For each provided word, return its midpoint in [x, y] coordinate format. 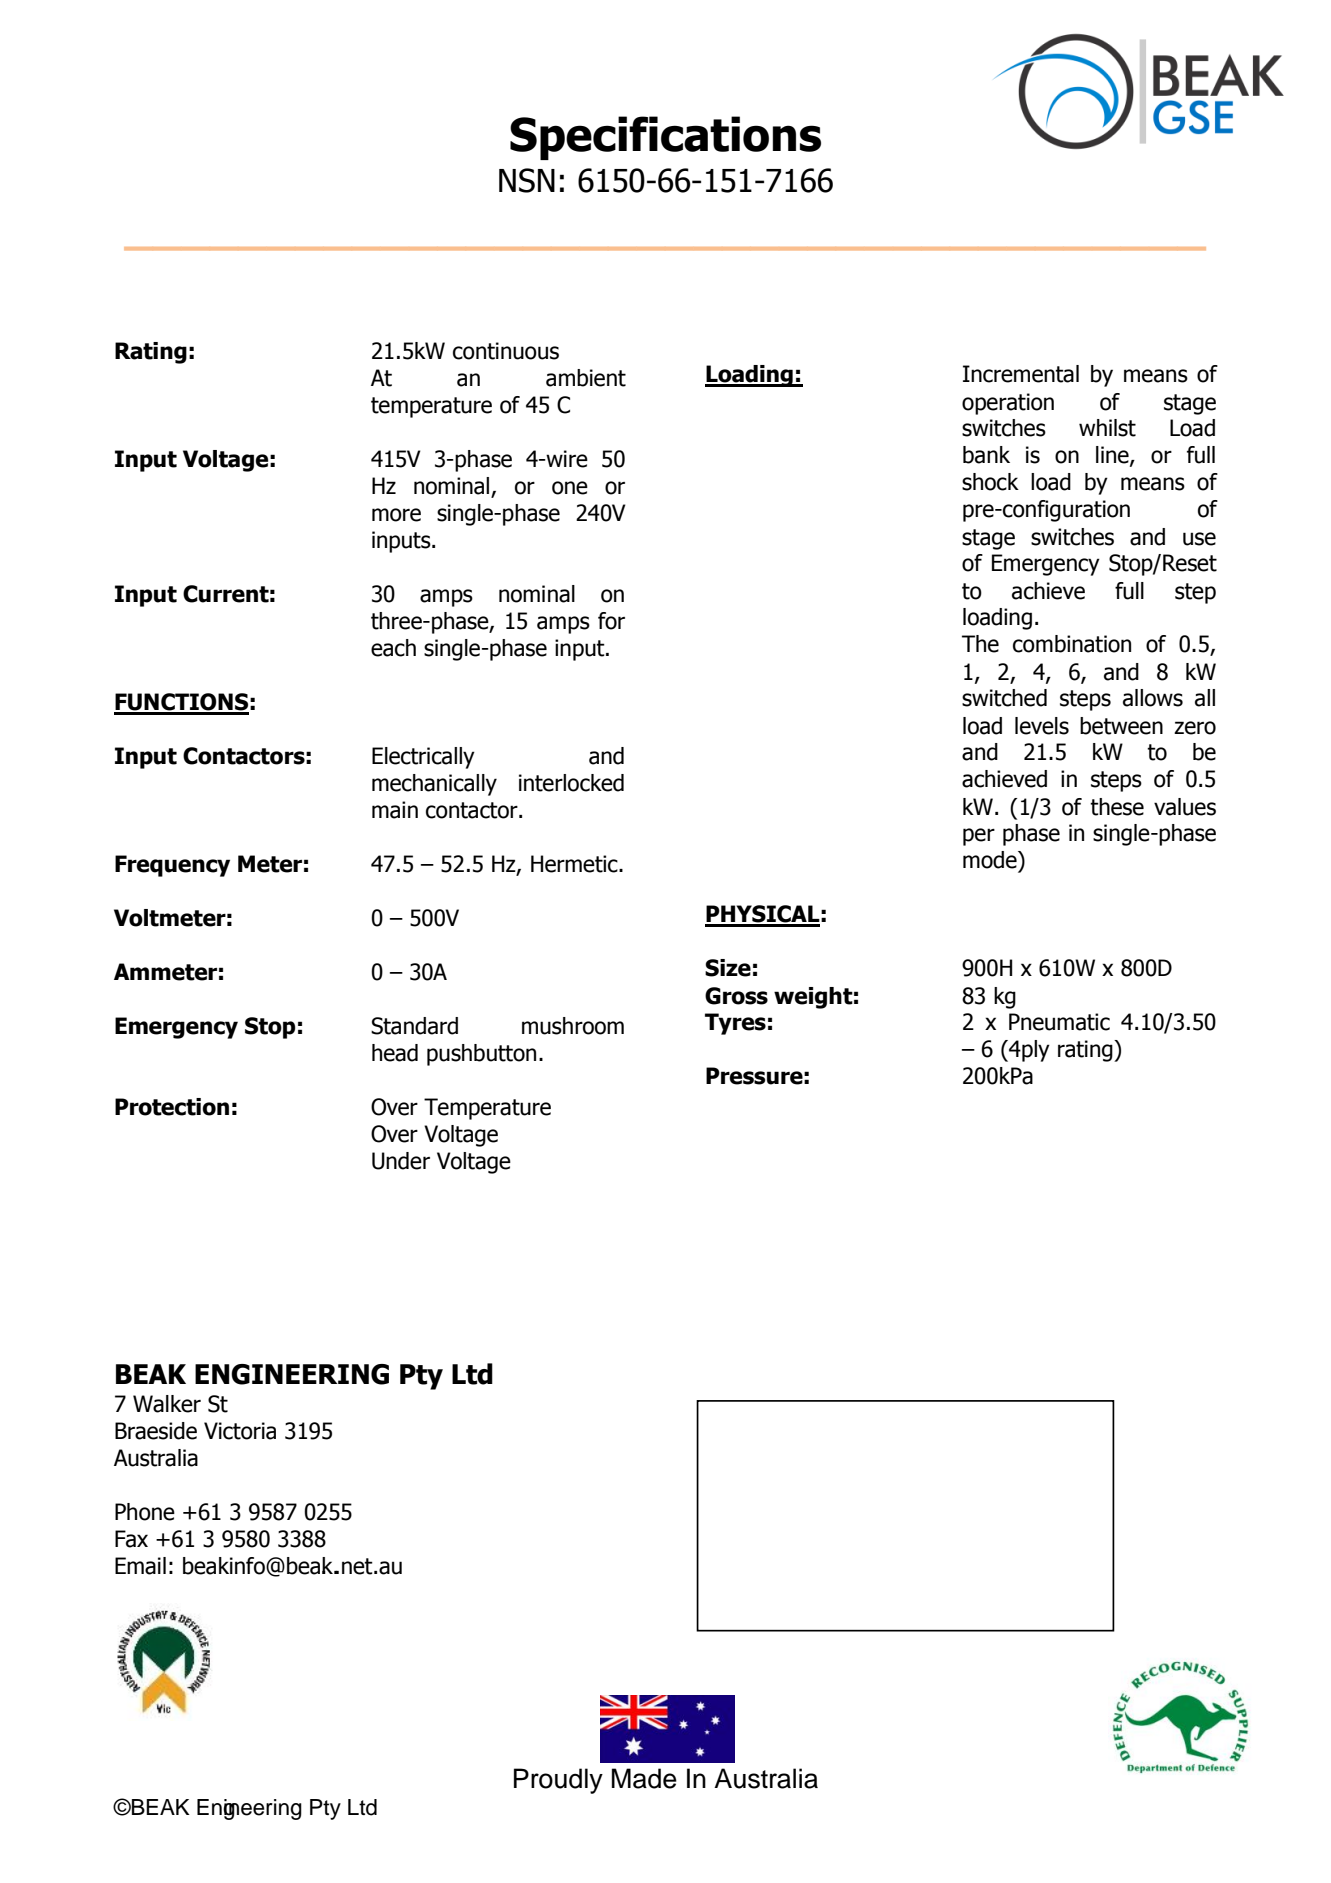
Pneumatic [1059, 1022]
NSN [527, 180]
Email [140, 1566]
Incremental [1021, 374]
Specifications [665, 138]
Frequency [172, 866]
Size [728, 968]
